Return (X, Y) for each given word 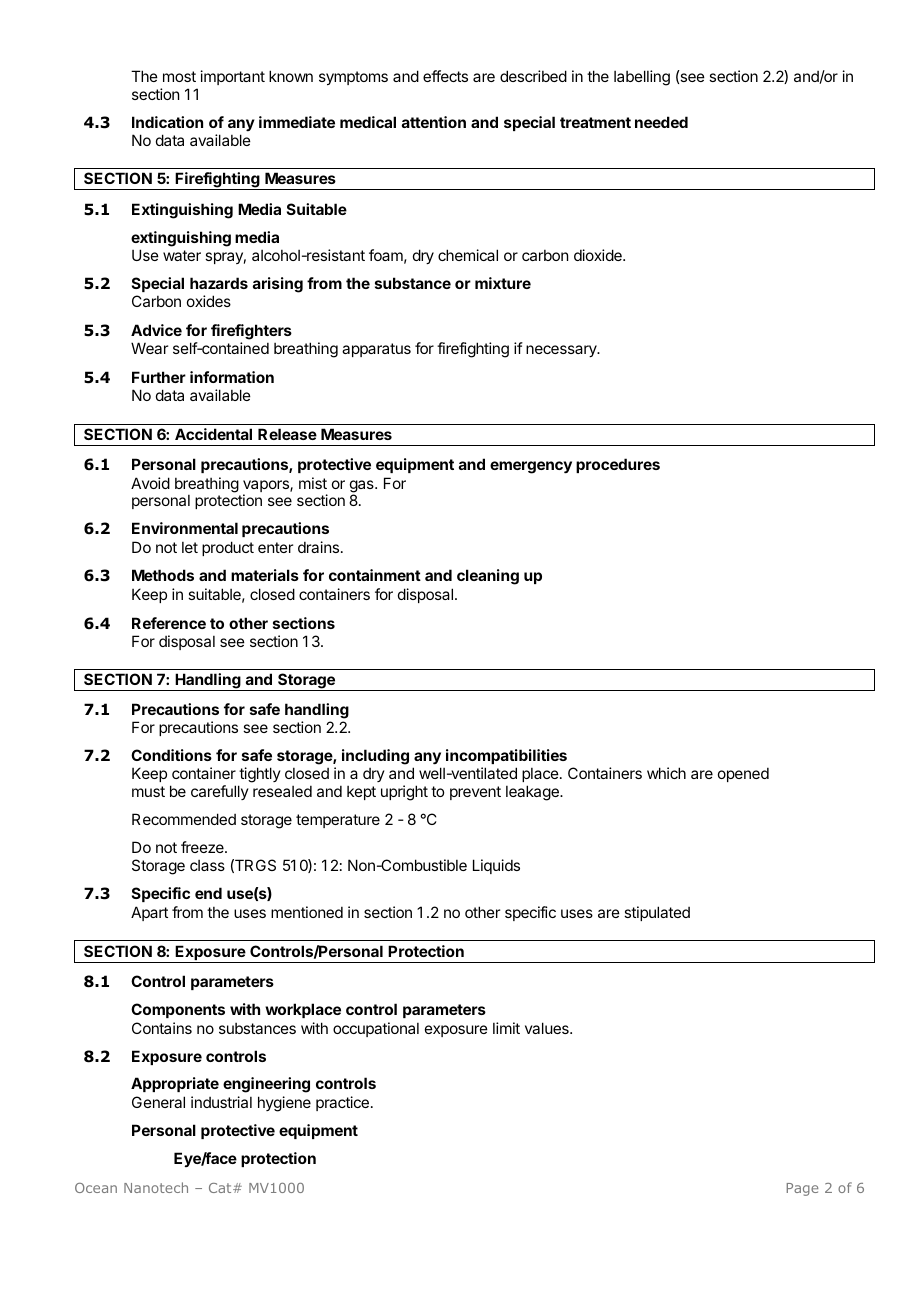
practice (342, 1103)
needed (661, 122)
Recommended (184, 819)
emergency (531, 467)
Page (802, 1189)
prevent (475, 793)
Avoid (150, 483)
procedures (618, 465)
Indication (167, 122)
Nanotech (156, 1187)
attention (434, 122)
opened (743, 774)
